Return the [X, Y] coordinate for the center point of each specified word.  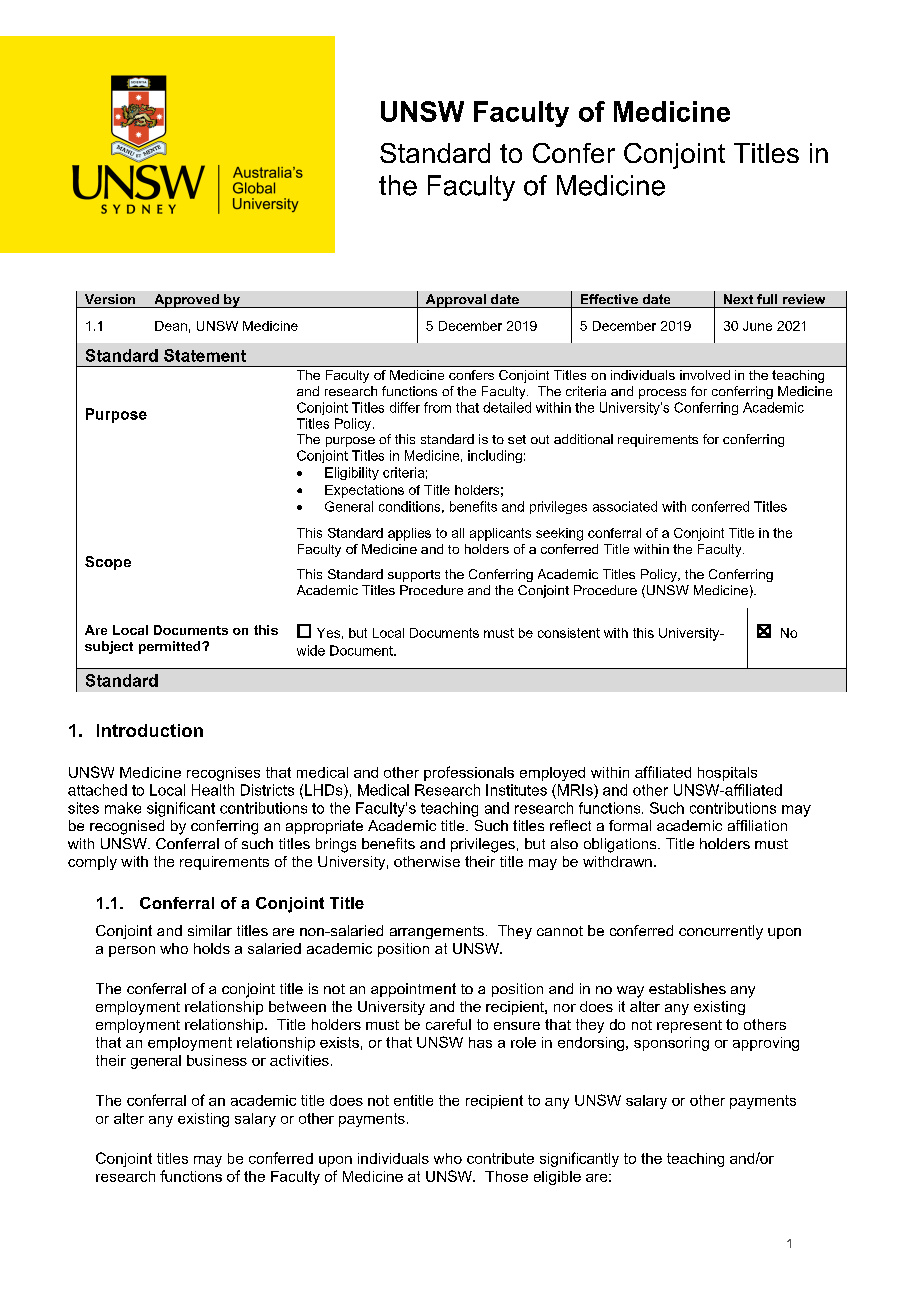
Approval [455, 301]
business [217, 1060]
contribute [500, 1158]
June [757, 326]
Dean [171, 326]
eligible [557, 1178]
